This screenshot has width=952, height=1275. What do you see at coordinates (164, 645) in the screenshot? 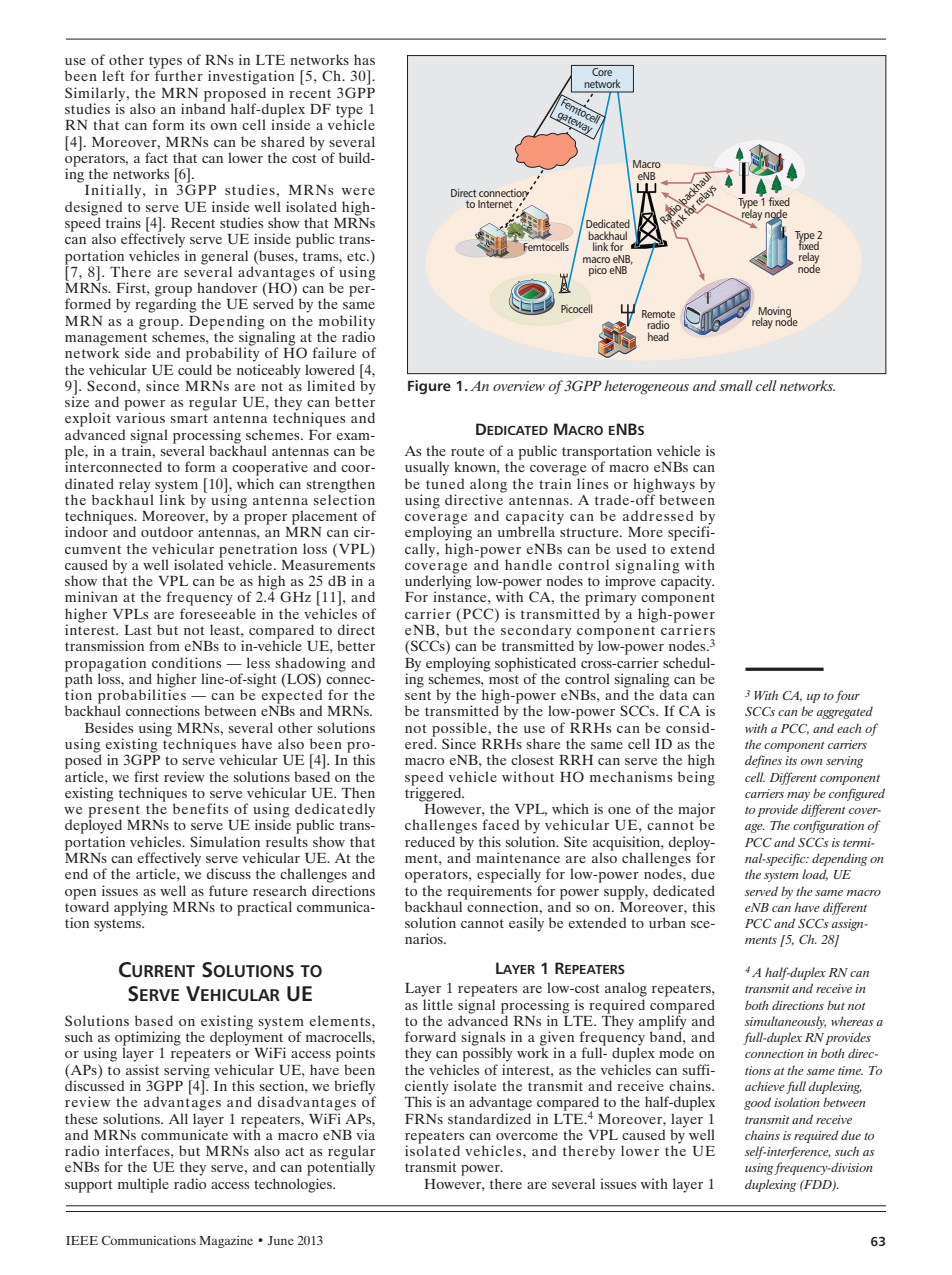
I see `from` at bounding box center [164, 645].
